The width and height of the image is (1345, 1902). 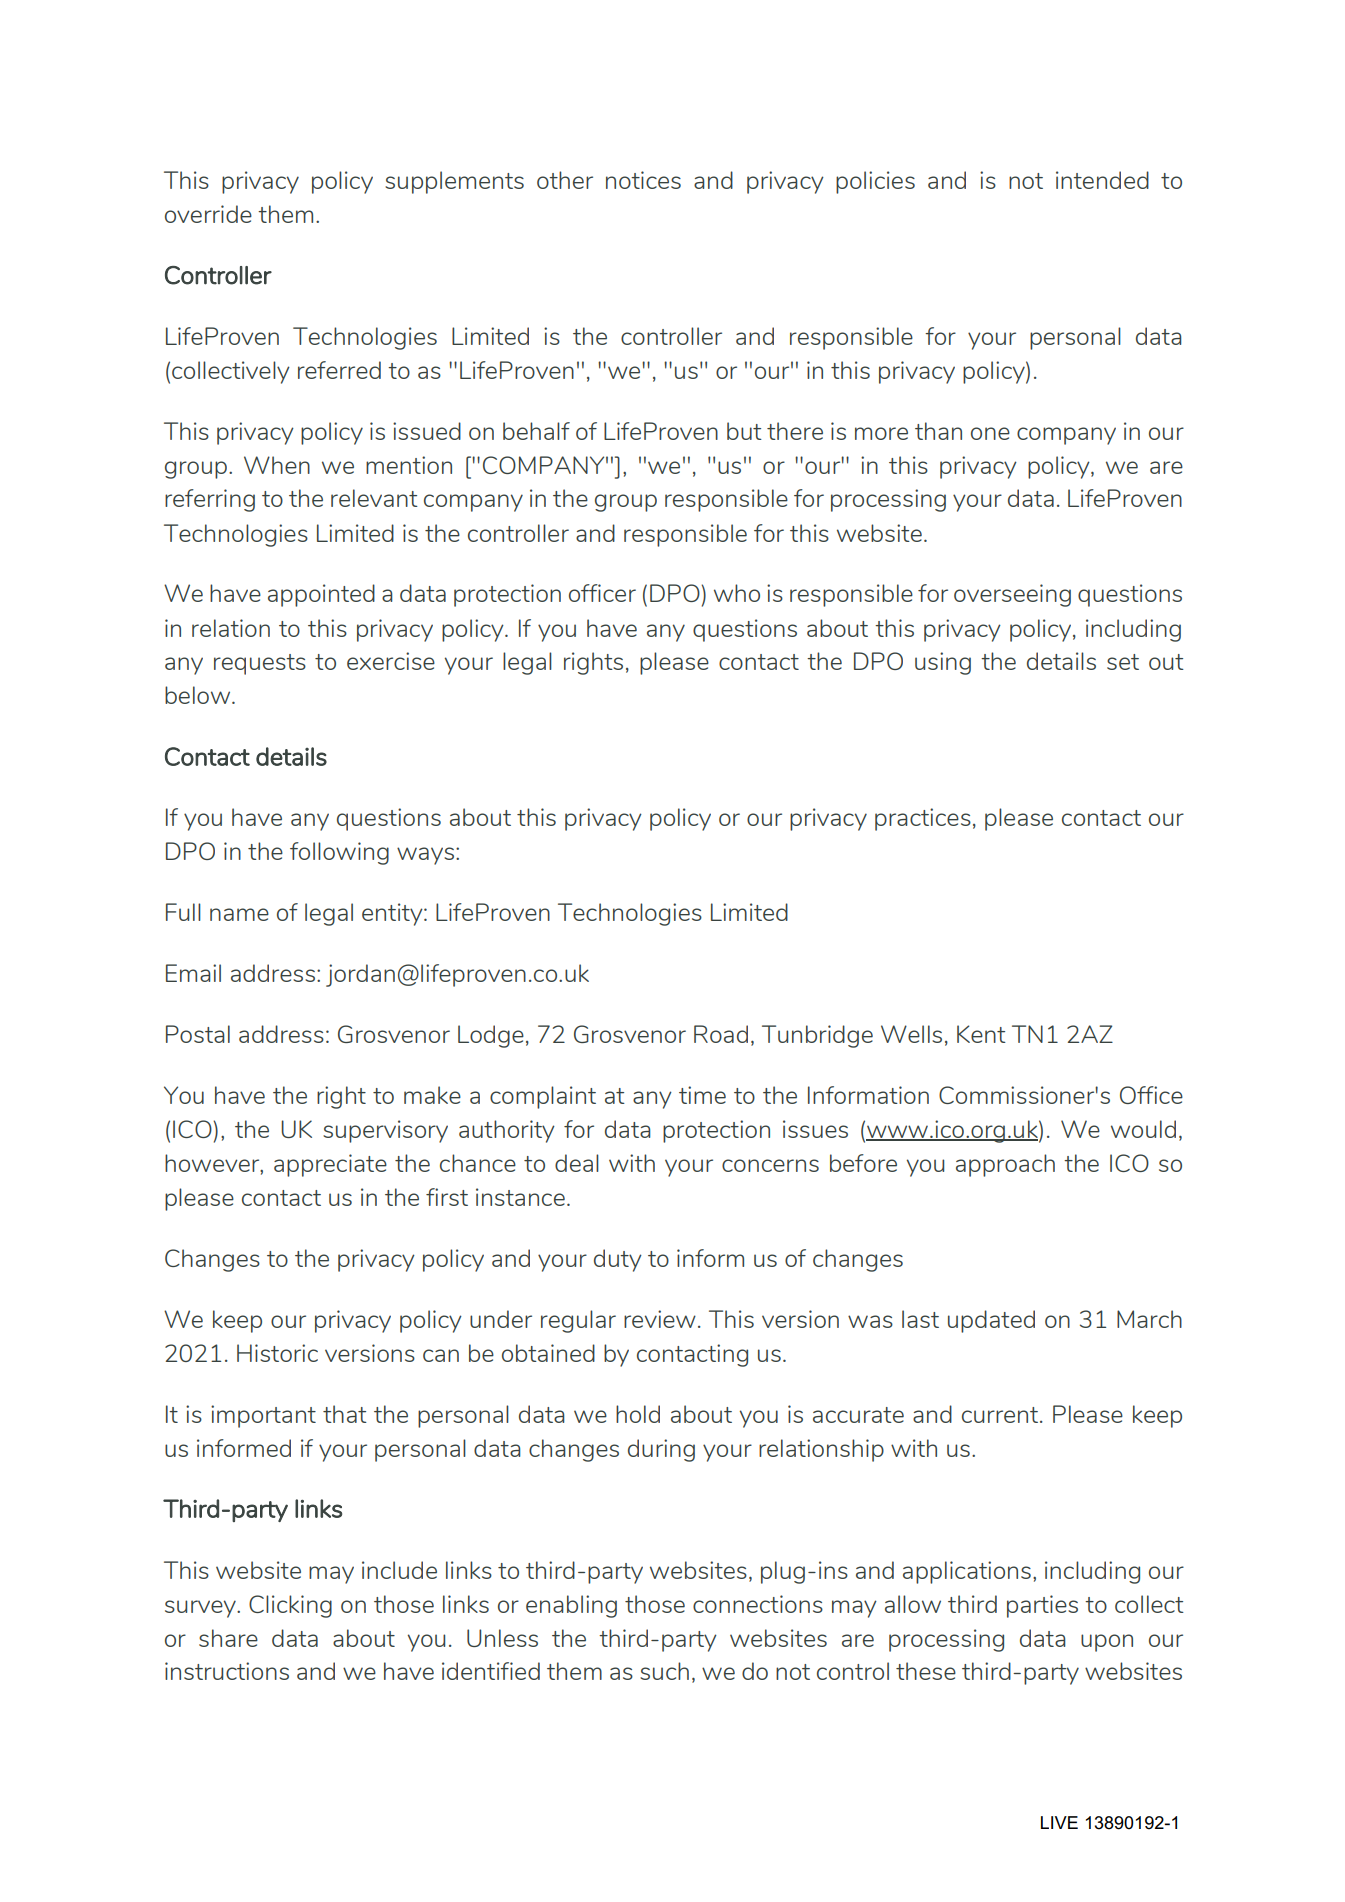 I want to click on intended, so click(x=1102, y=180).
